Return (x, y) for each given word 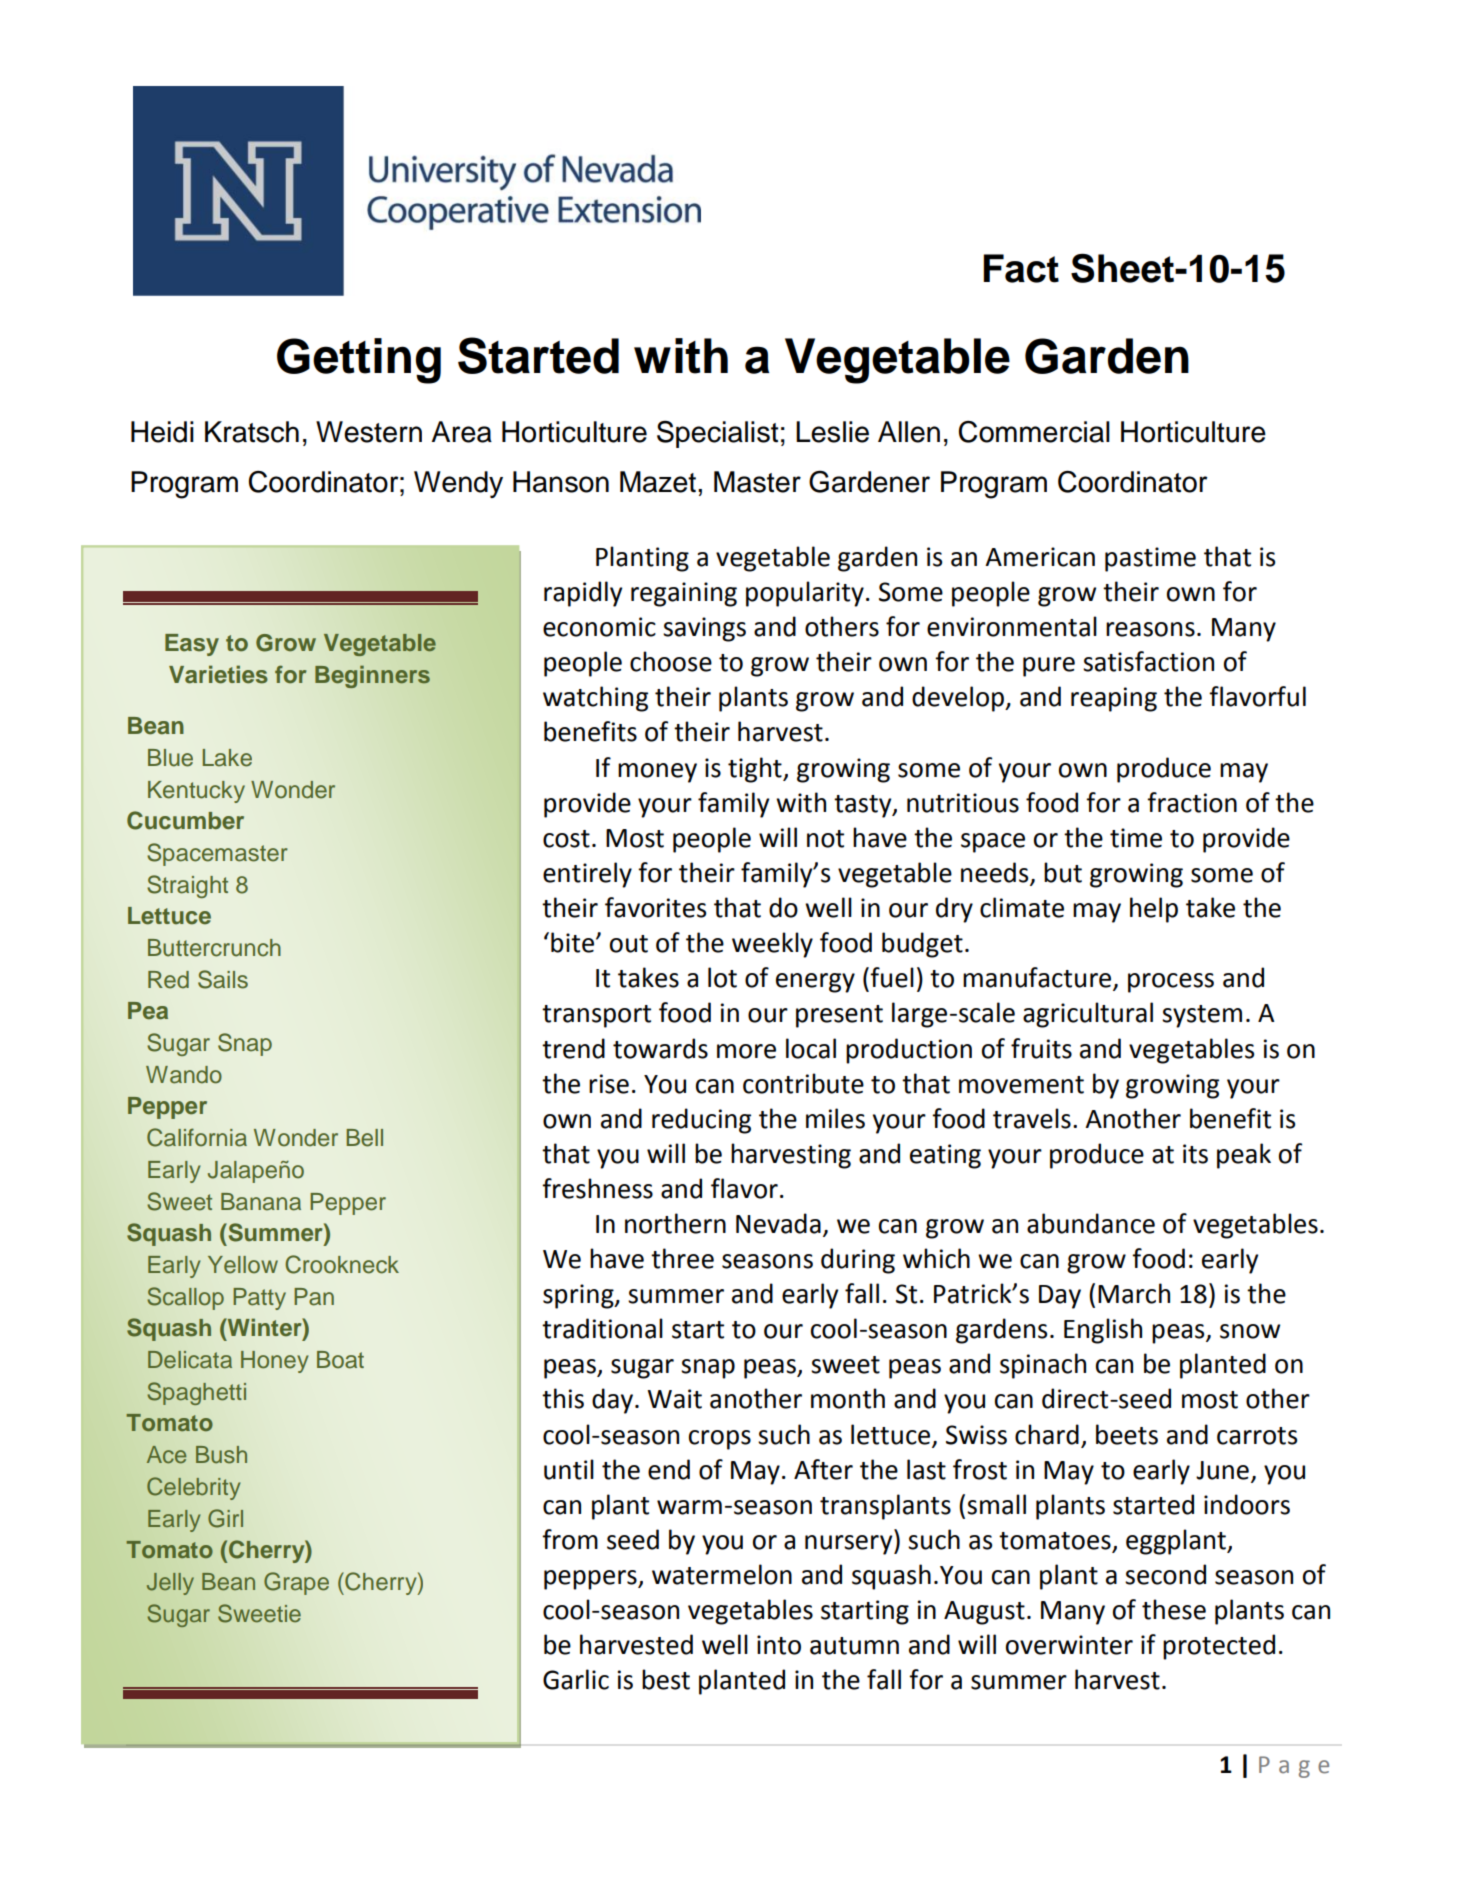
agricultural (1088, 1015)
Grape (296, 1583)
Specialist (717, 434)
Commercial (1034, 432)
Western (369, 432)
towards (660, 1048)
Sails (223, 979)
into (779, 1645)
